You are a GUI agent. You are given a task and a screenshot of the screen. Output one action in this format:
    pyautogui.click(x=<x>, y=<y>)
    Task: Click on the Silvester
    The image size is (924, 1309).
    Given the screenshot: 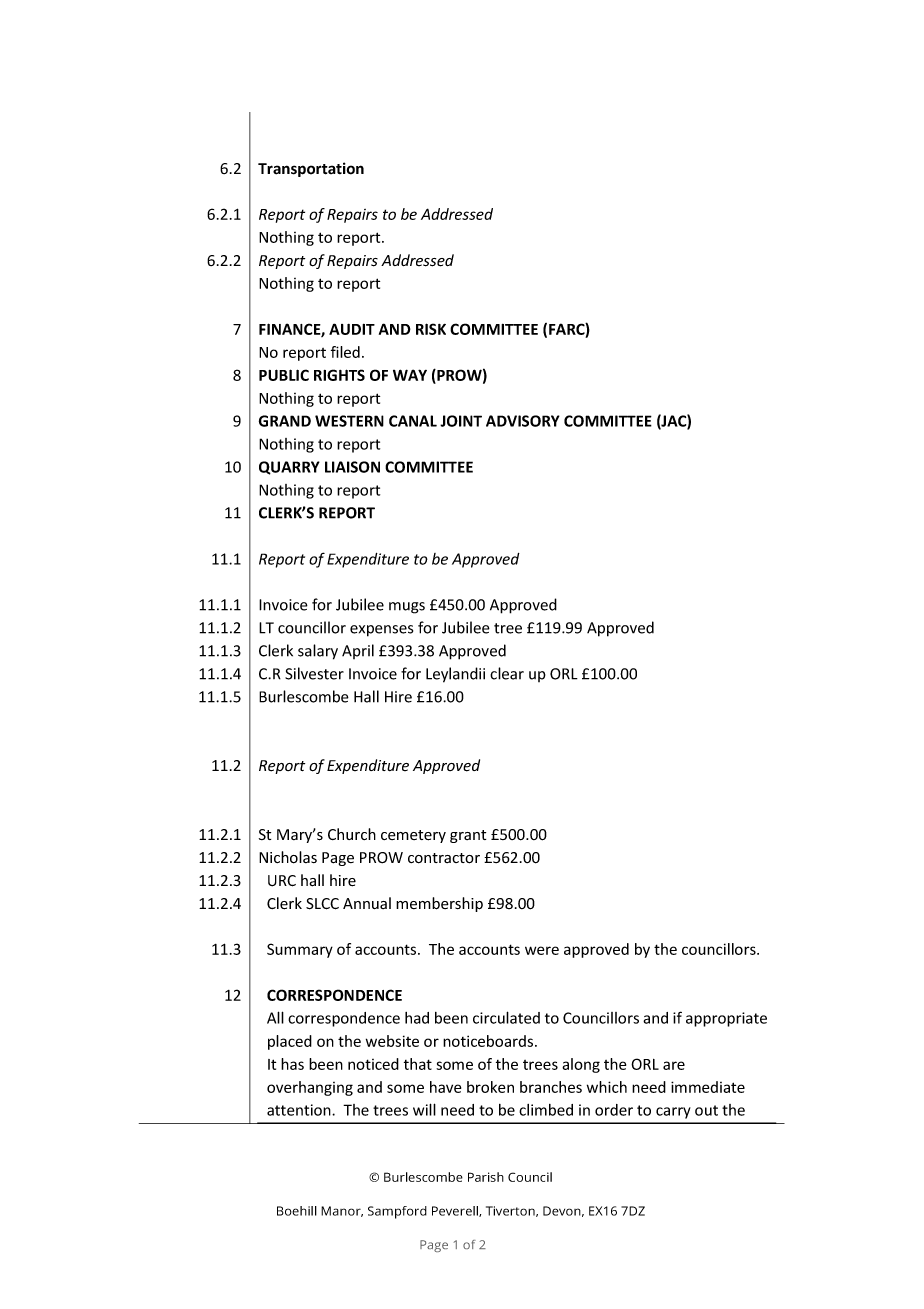 What is the action you would take?
    pyautogui.click(x=314, y=673)
